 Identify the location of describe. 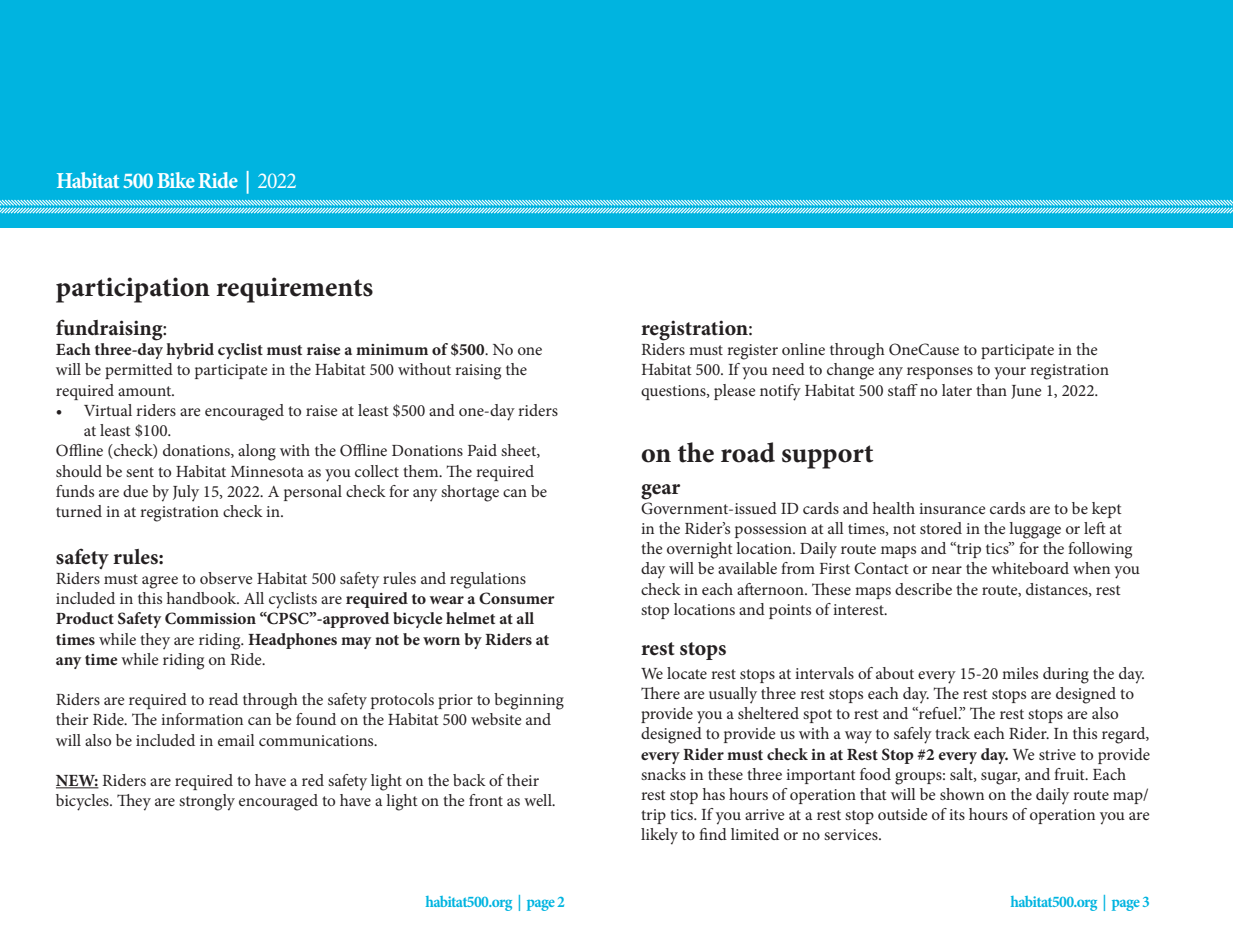
(923, 589).
